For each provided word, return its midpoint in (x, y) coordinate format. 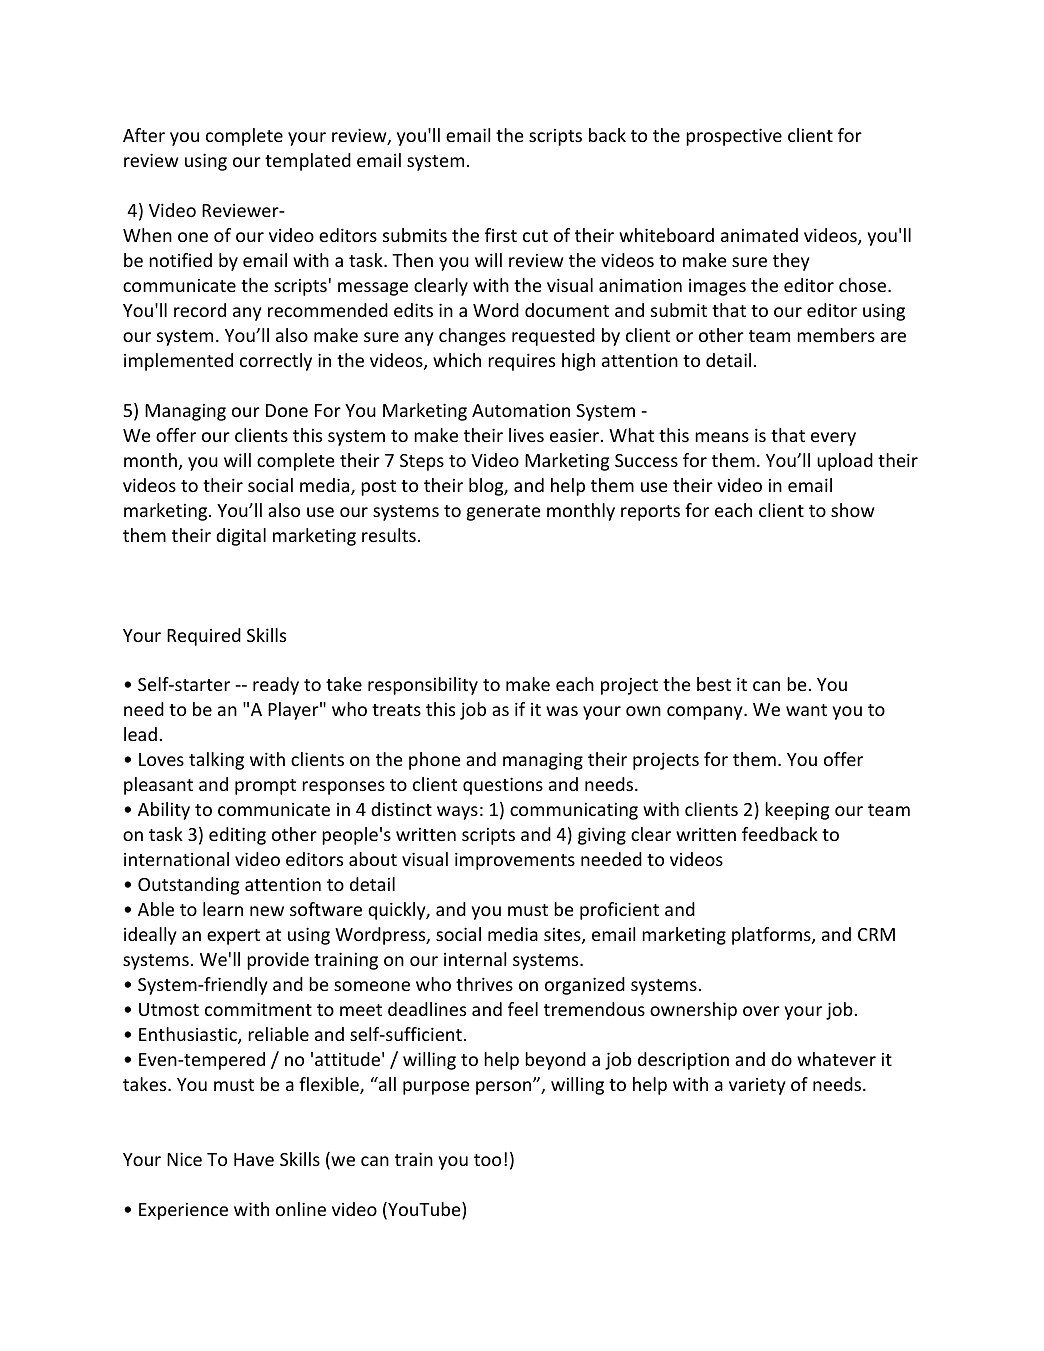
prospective (734, 137)
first (501, 235)
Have (254, 1159)
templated (308, 162)
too (487, 1160)
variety (757, 1086)
